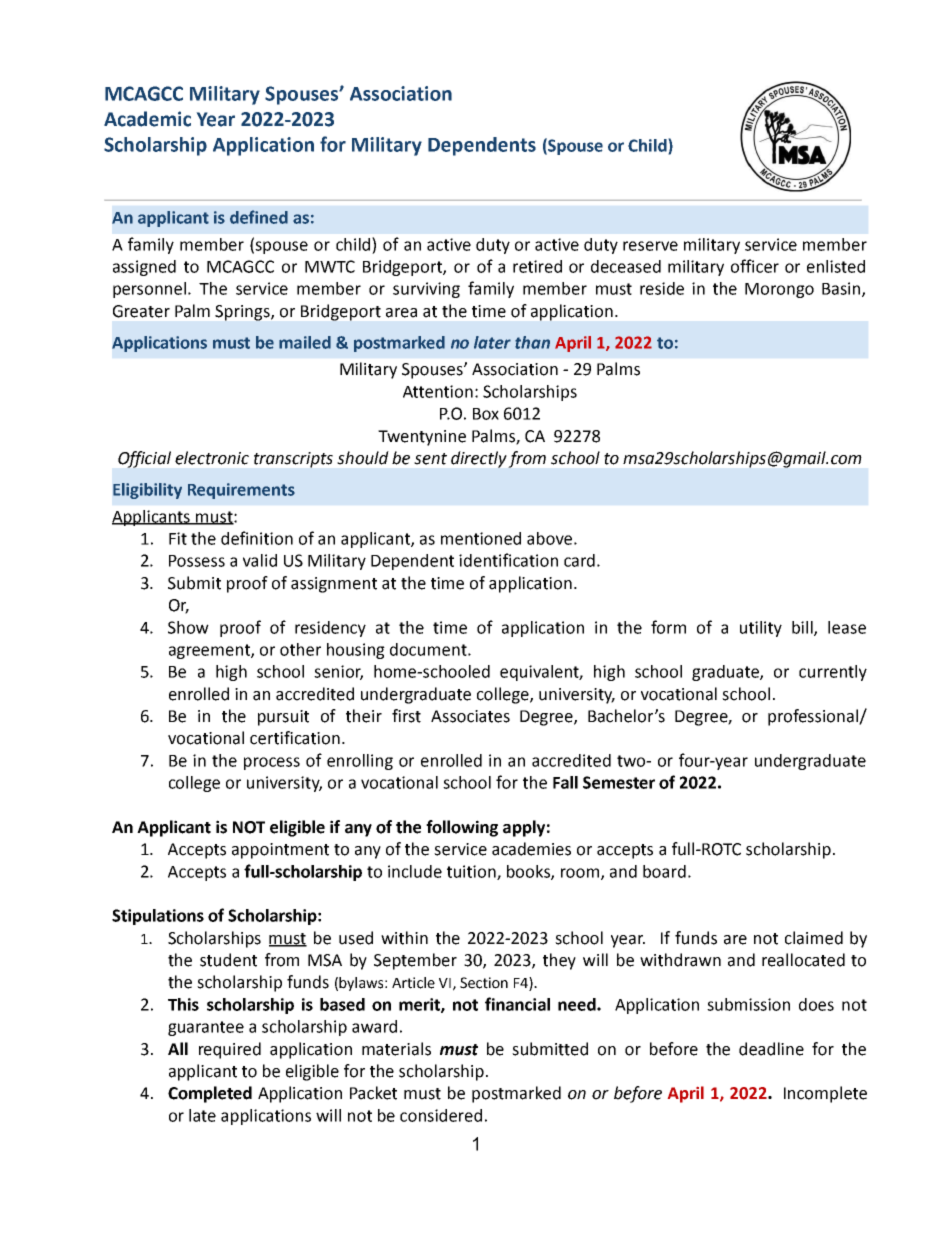 The image size is (952, 1233). I want to click on process, so click(272, 763).
